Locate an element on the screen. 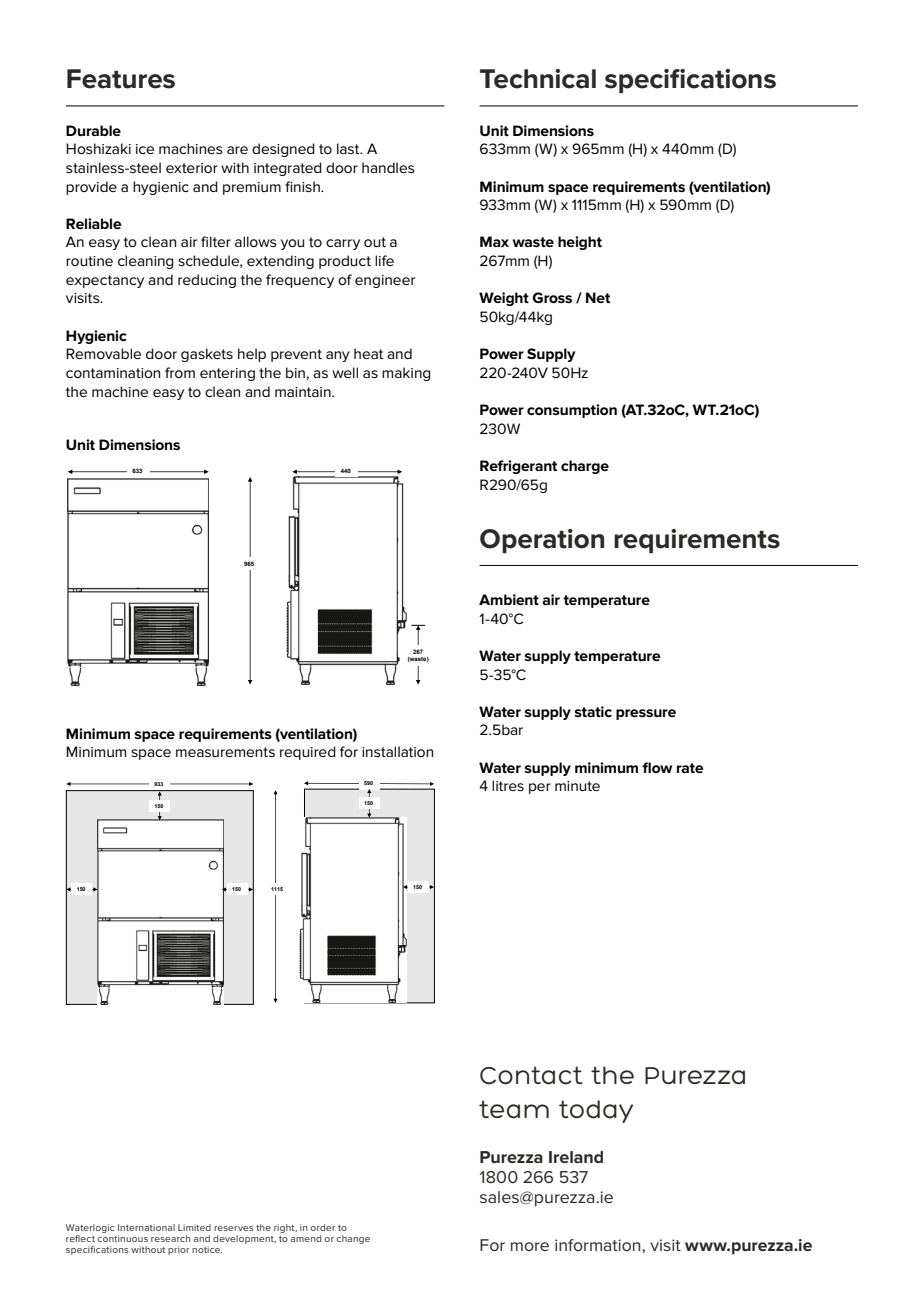  Features is located at coordinates (121, 79).
